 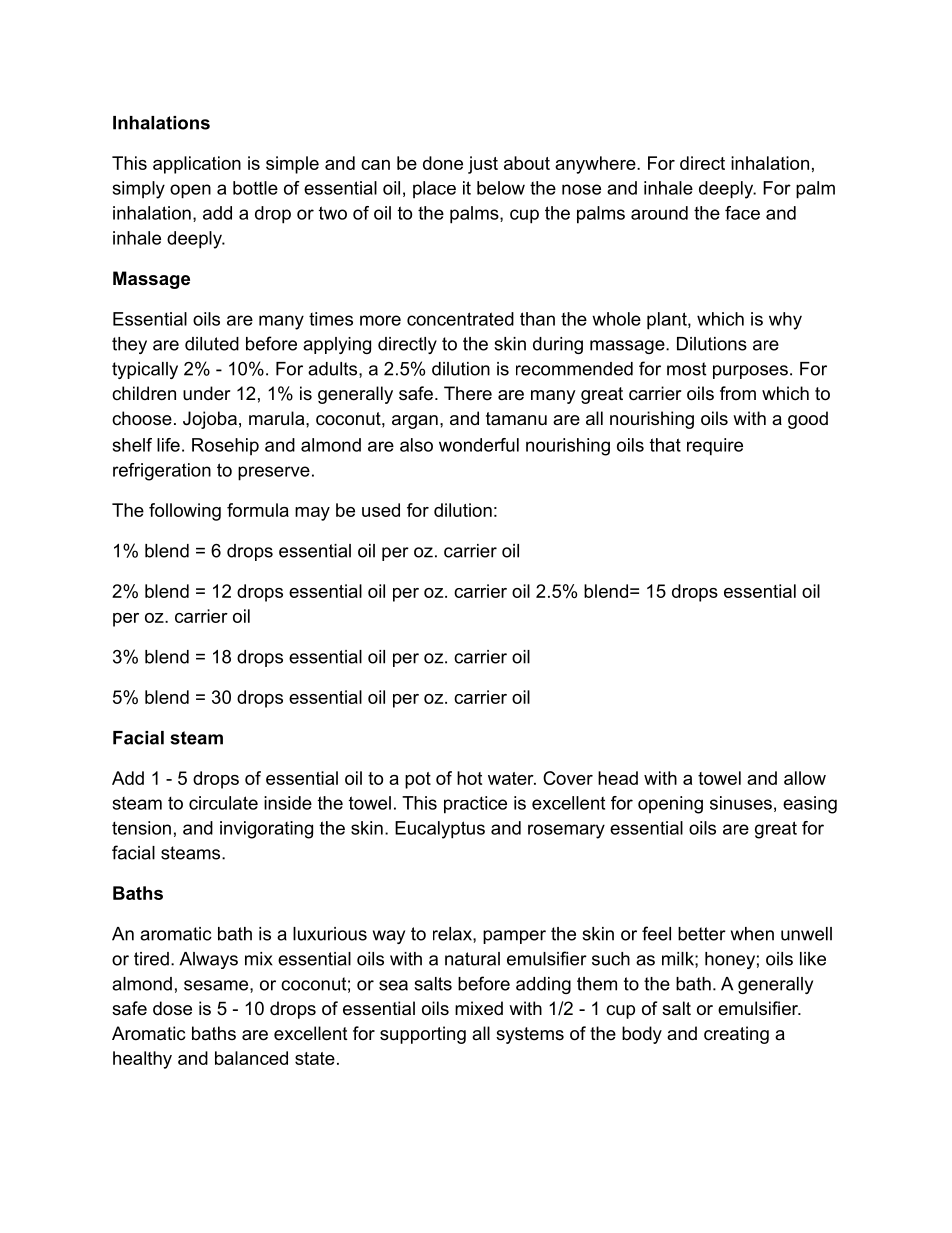 I want to click on application, so click(x=197, y=165).
